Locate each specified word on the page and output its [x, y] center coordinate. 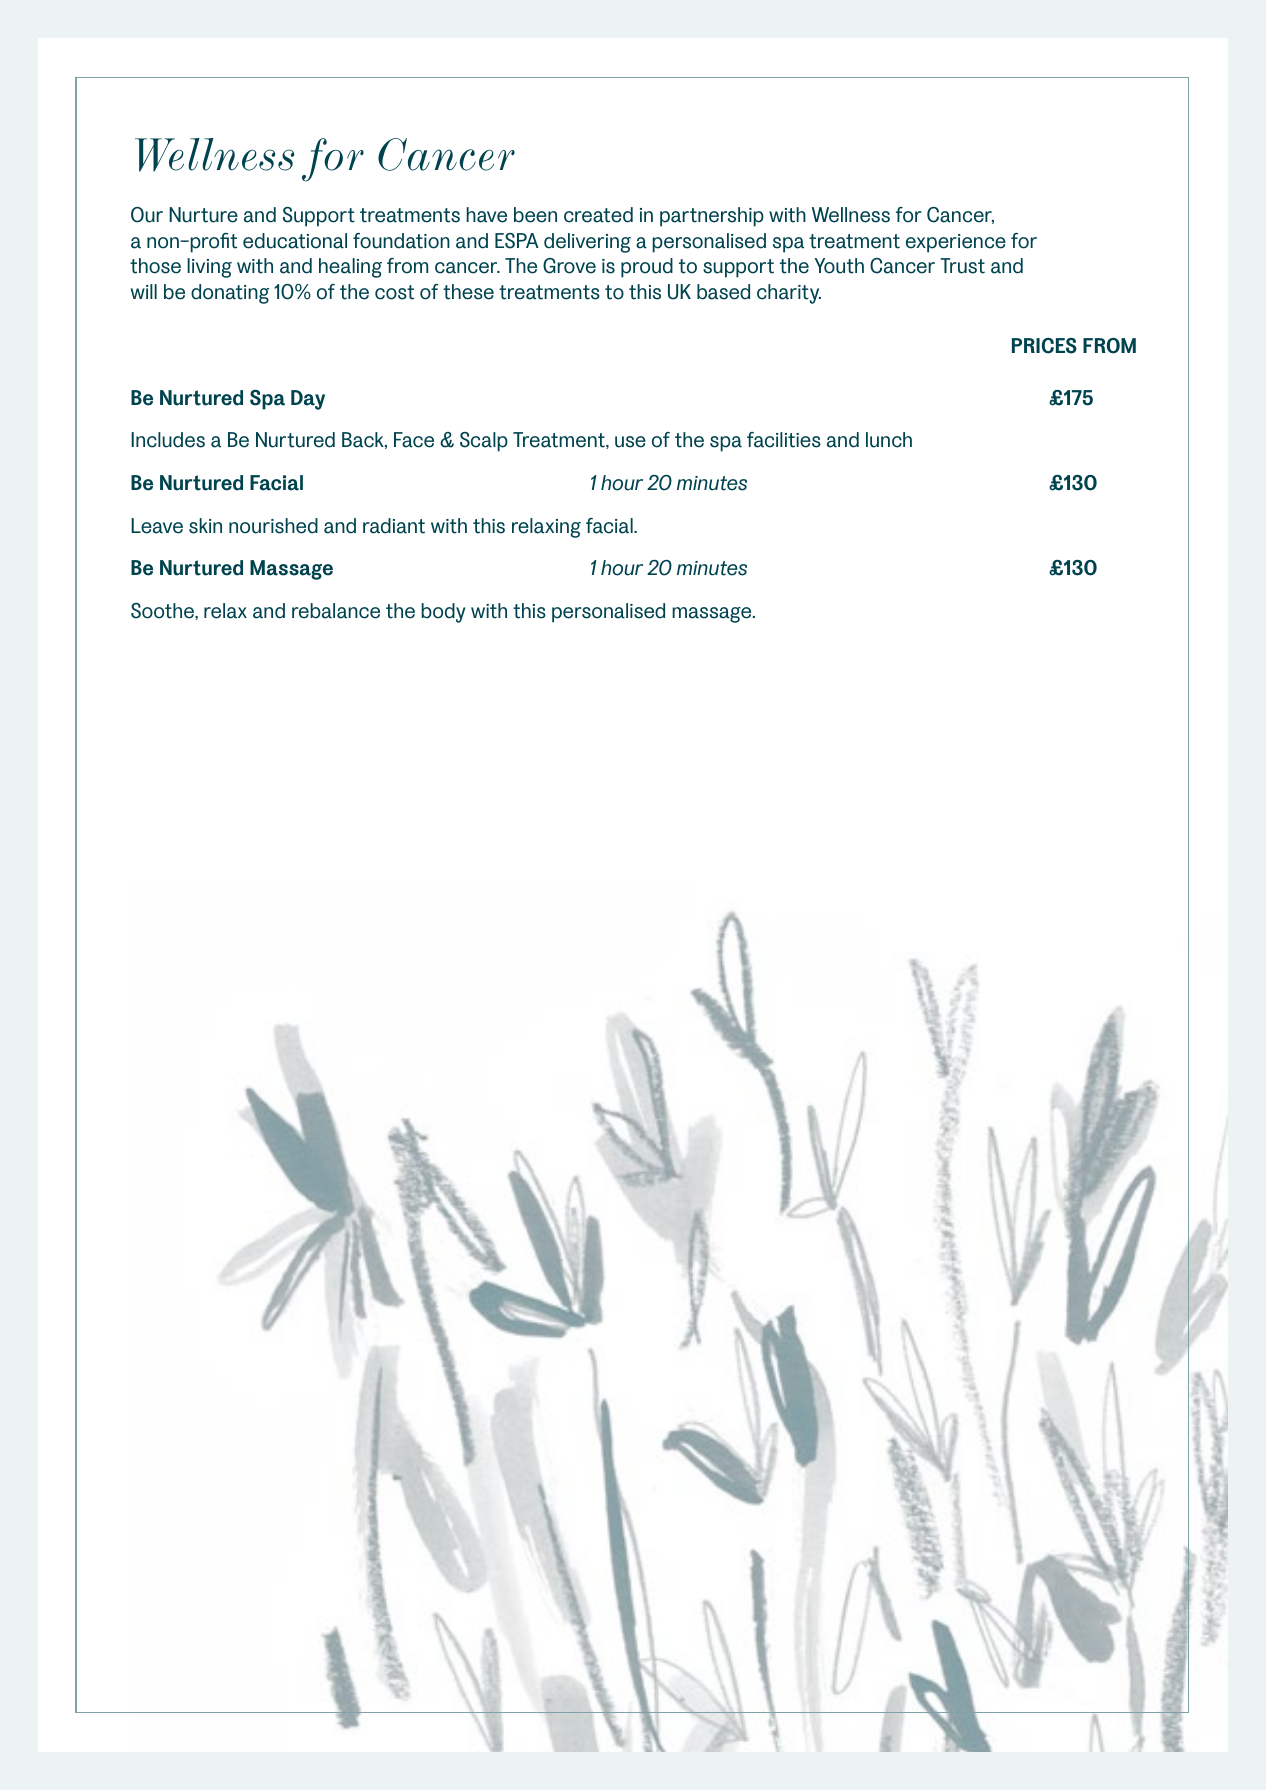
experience [956, 243]
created [598, 215]
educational [295, 241]
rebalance [336, 611]
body [443, 613]
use [630, 442]
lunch [889, 440]
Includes [168, 440]
